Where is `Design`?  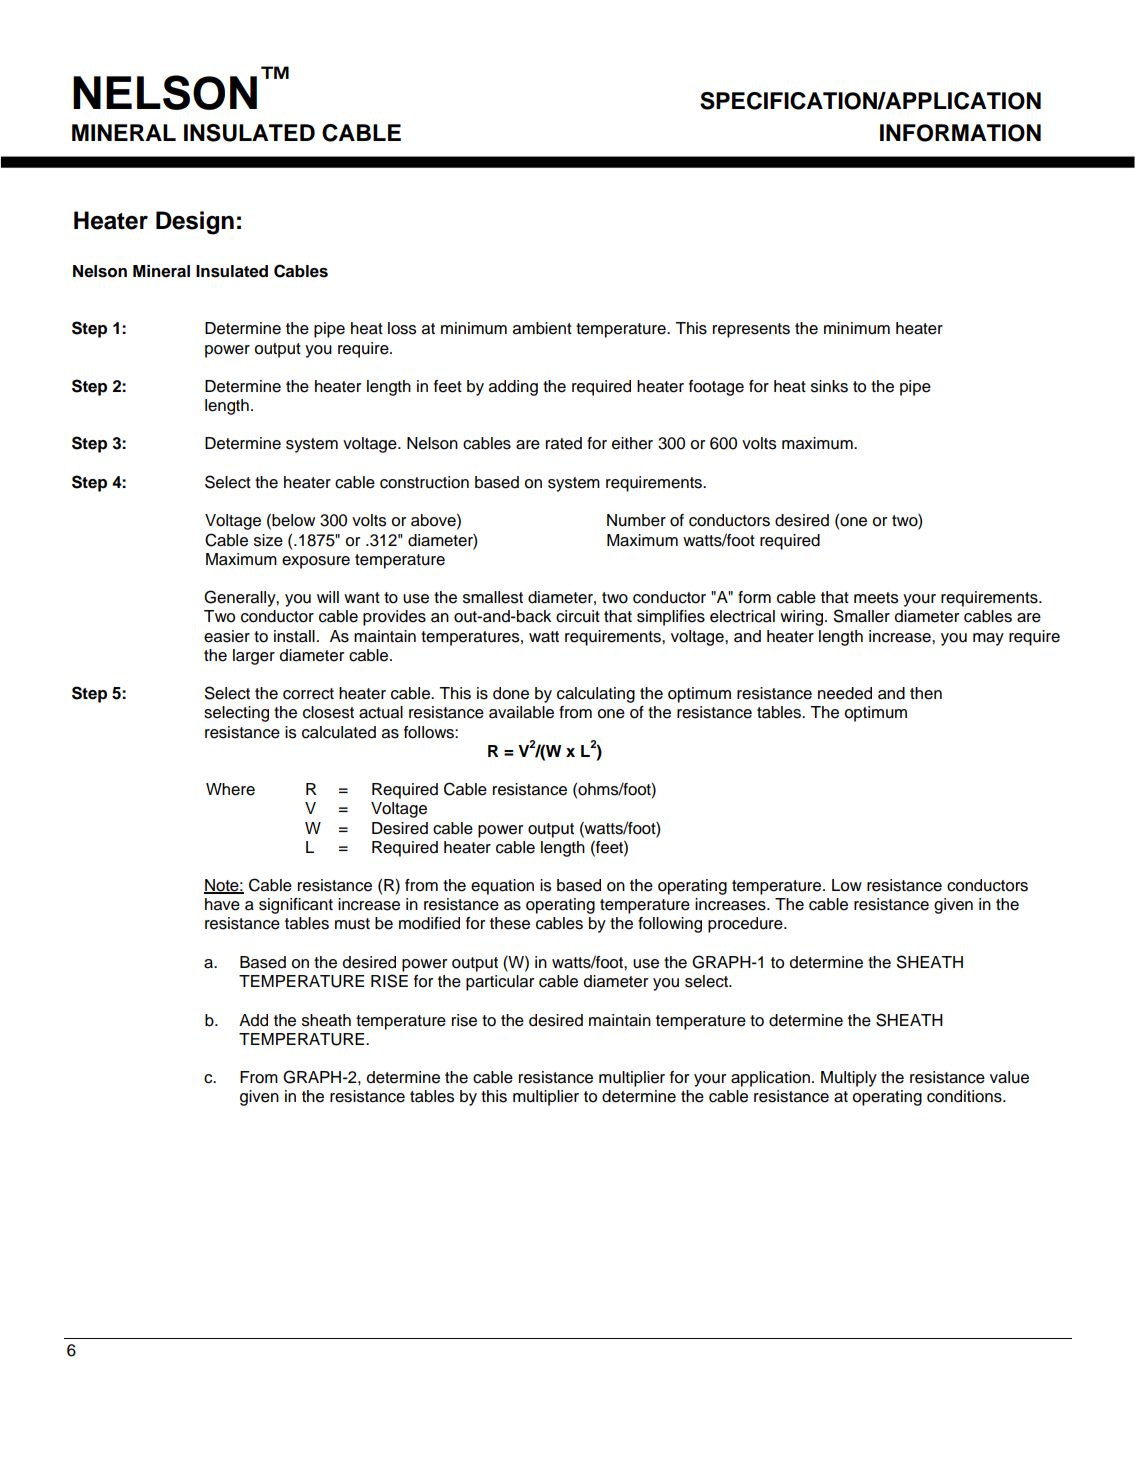 Design is located at coordinates (195, 223).
